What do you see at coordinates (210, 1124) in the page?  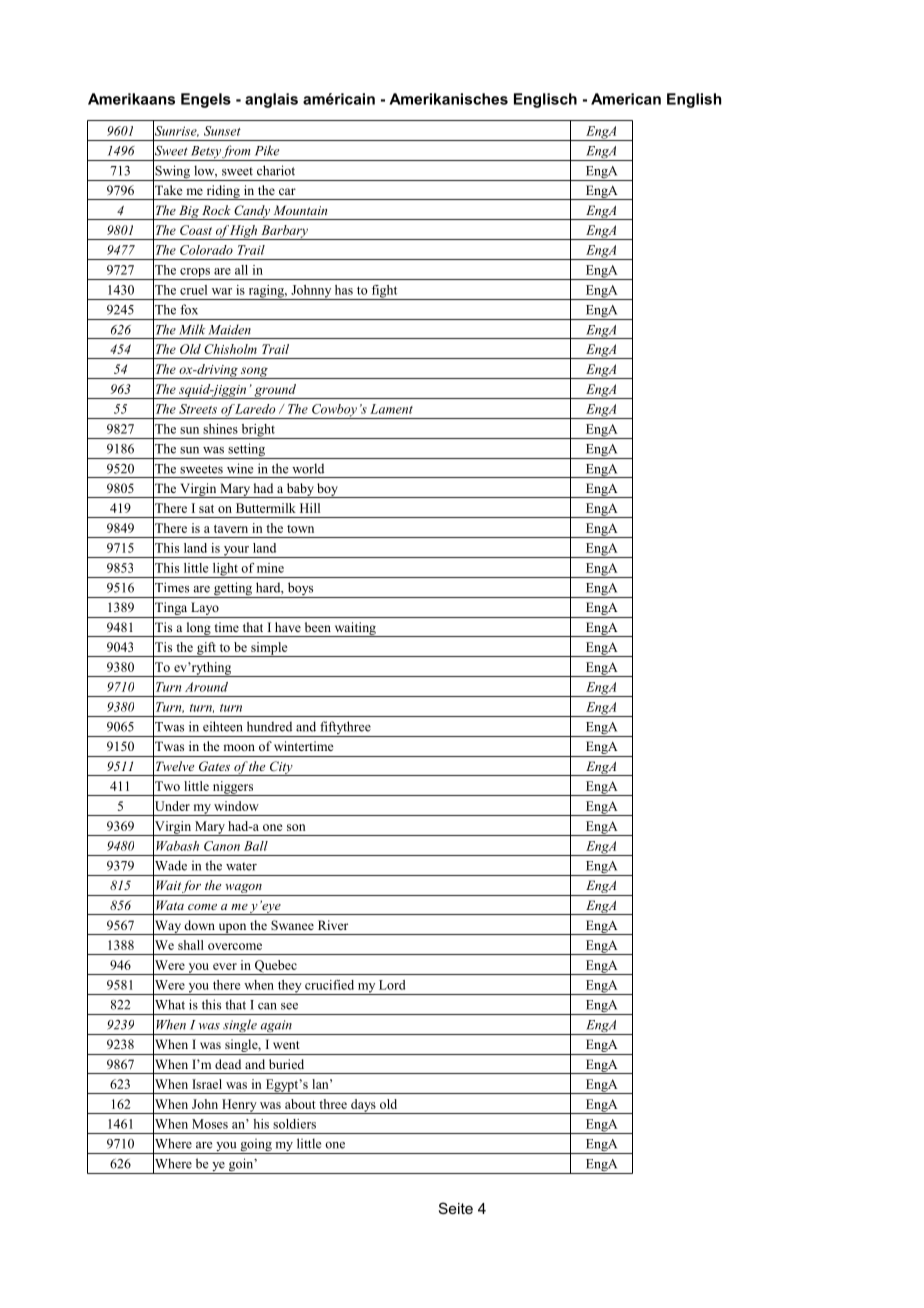 I see `Moses` at bounding box center [210, 1124].
